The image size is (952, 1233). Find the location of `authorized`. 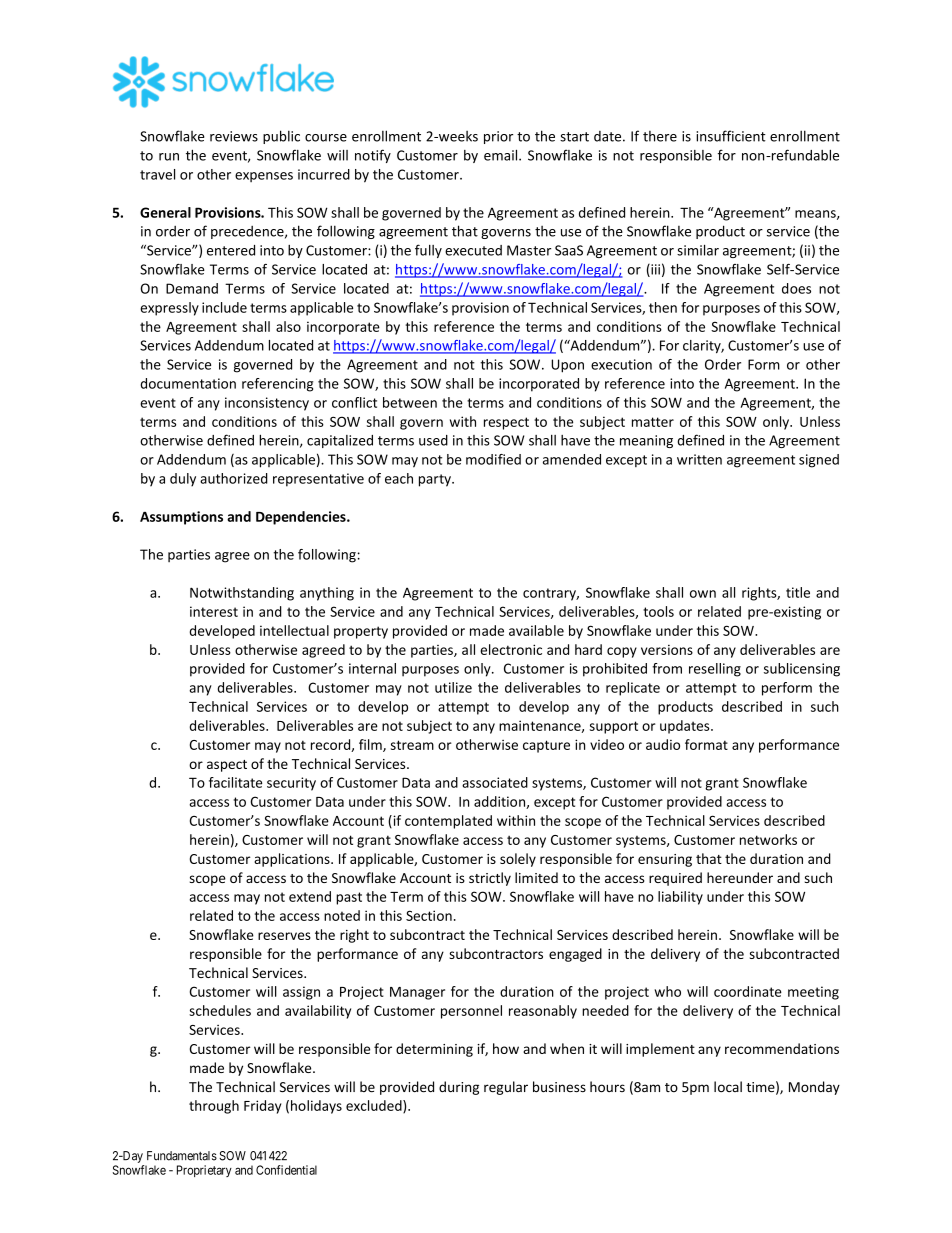

authorized is located at coordinates (234, 478).
